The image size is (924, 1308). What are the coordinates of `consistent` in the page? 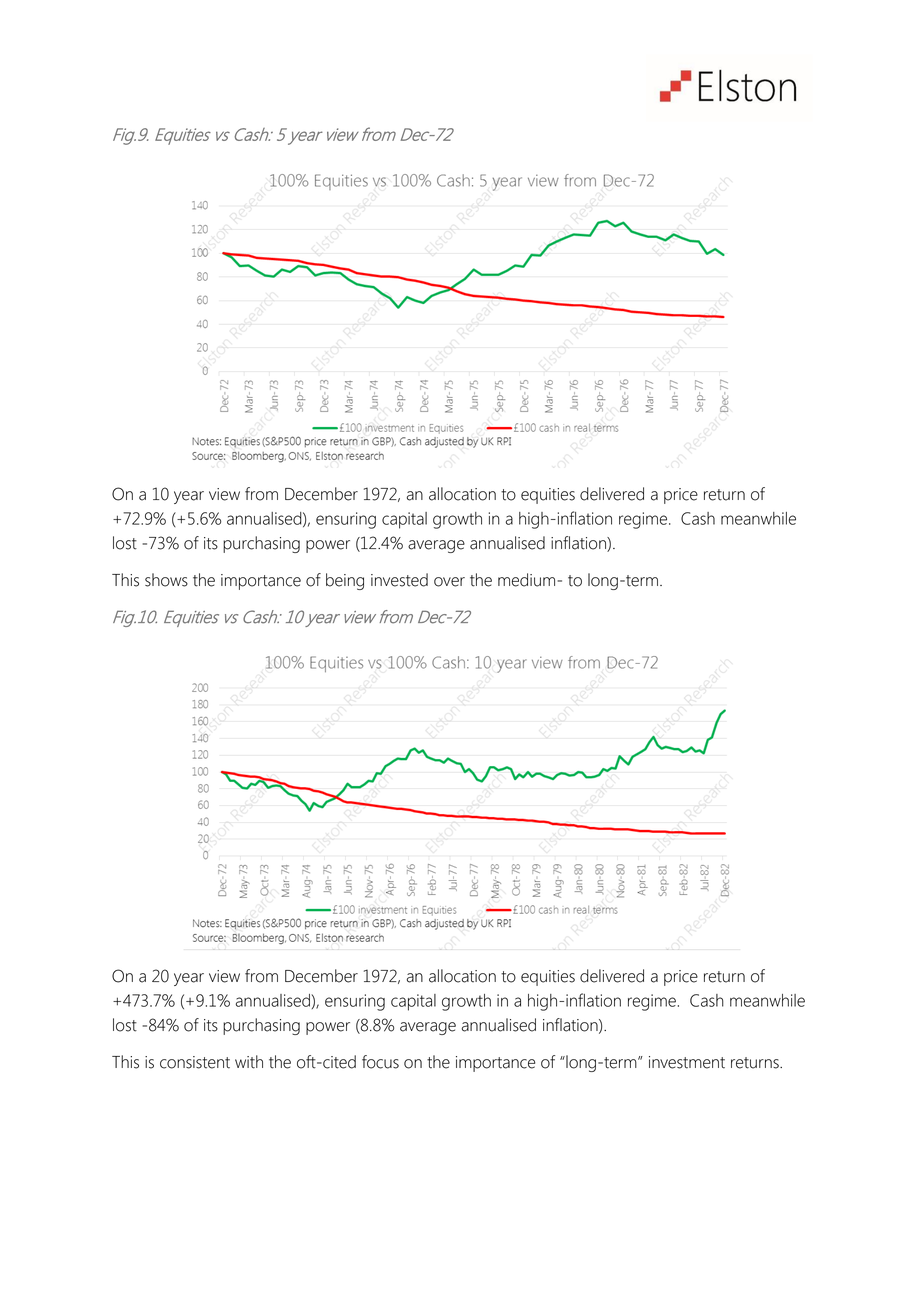 It's located at (195, 1062).
